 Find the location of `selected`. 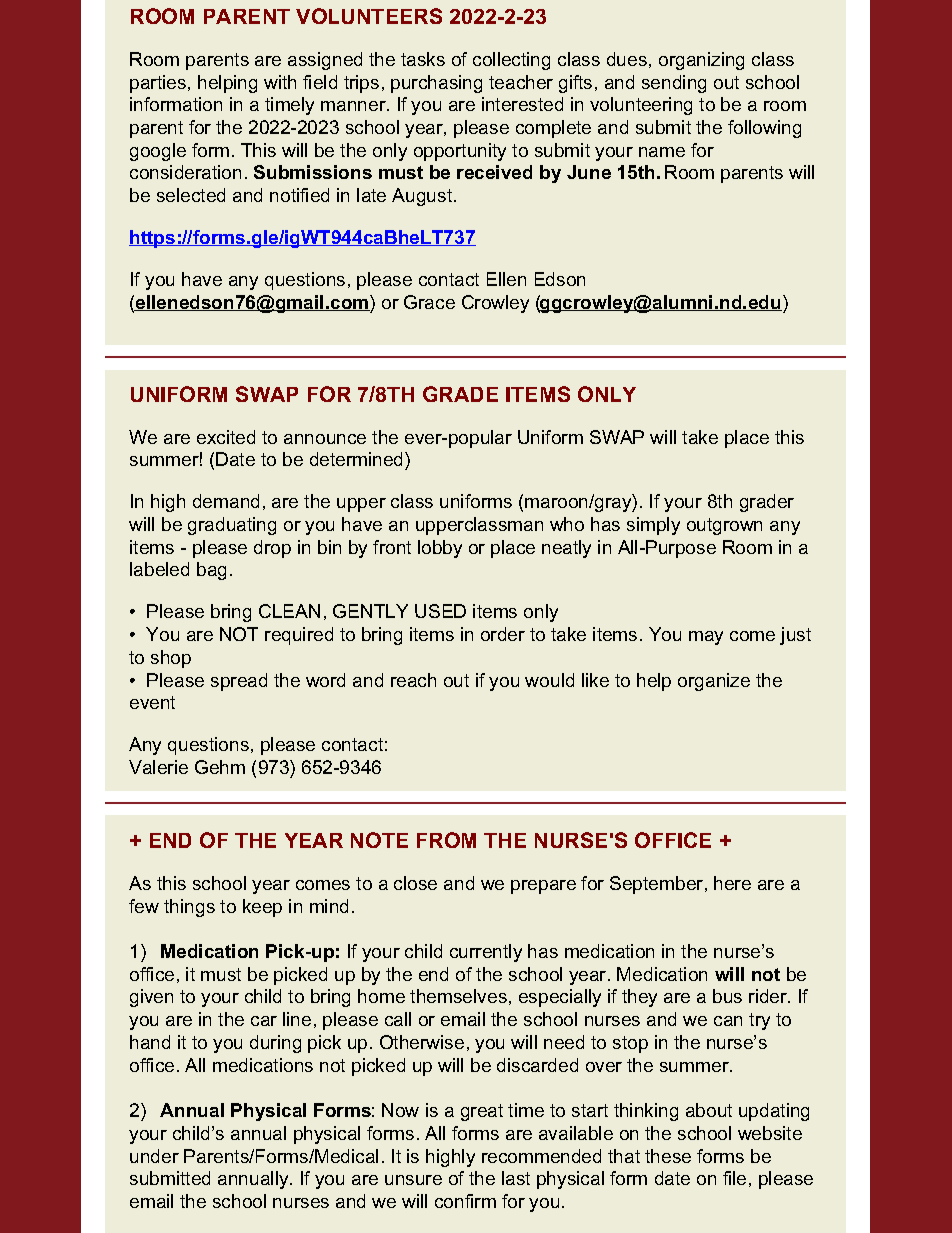

selected is located at coordinates (191, 195).
